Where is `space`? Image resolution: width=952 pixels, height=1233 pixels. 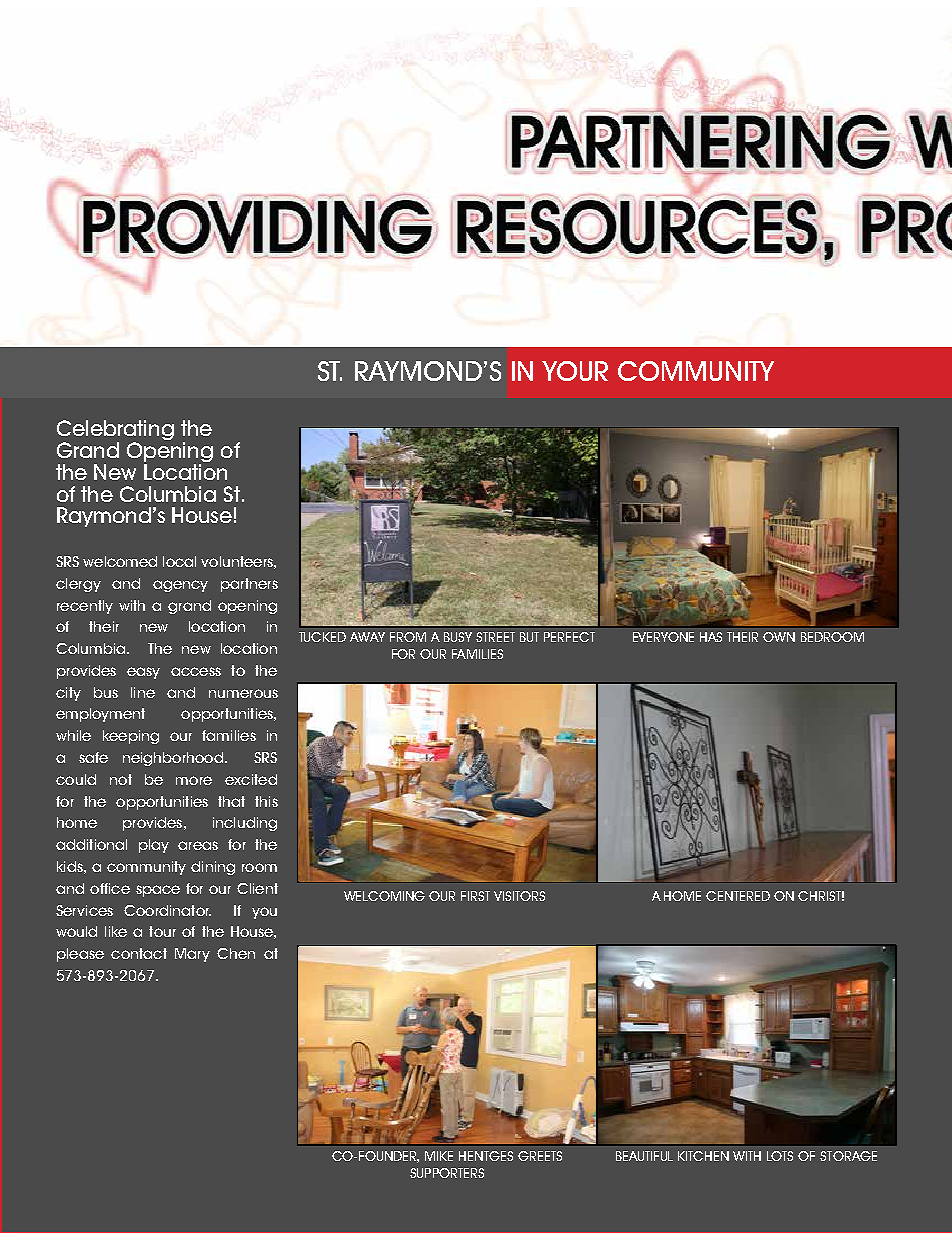
space is located at coordinates (158, 891).
